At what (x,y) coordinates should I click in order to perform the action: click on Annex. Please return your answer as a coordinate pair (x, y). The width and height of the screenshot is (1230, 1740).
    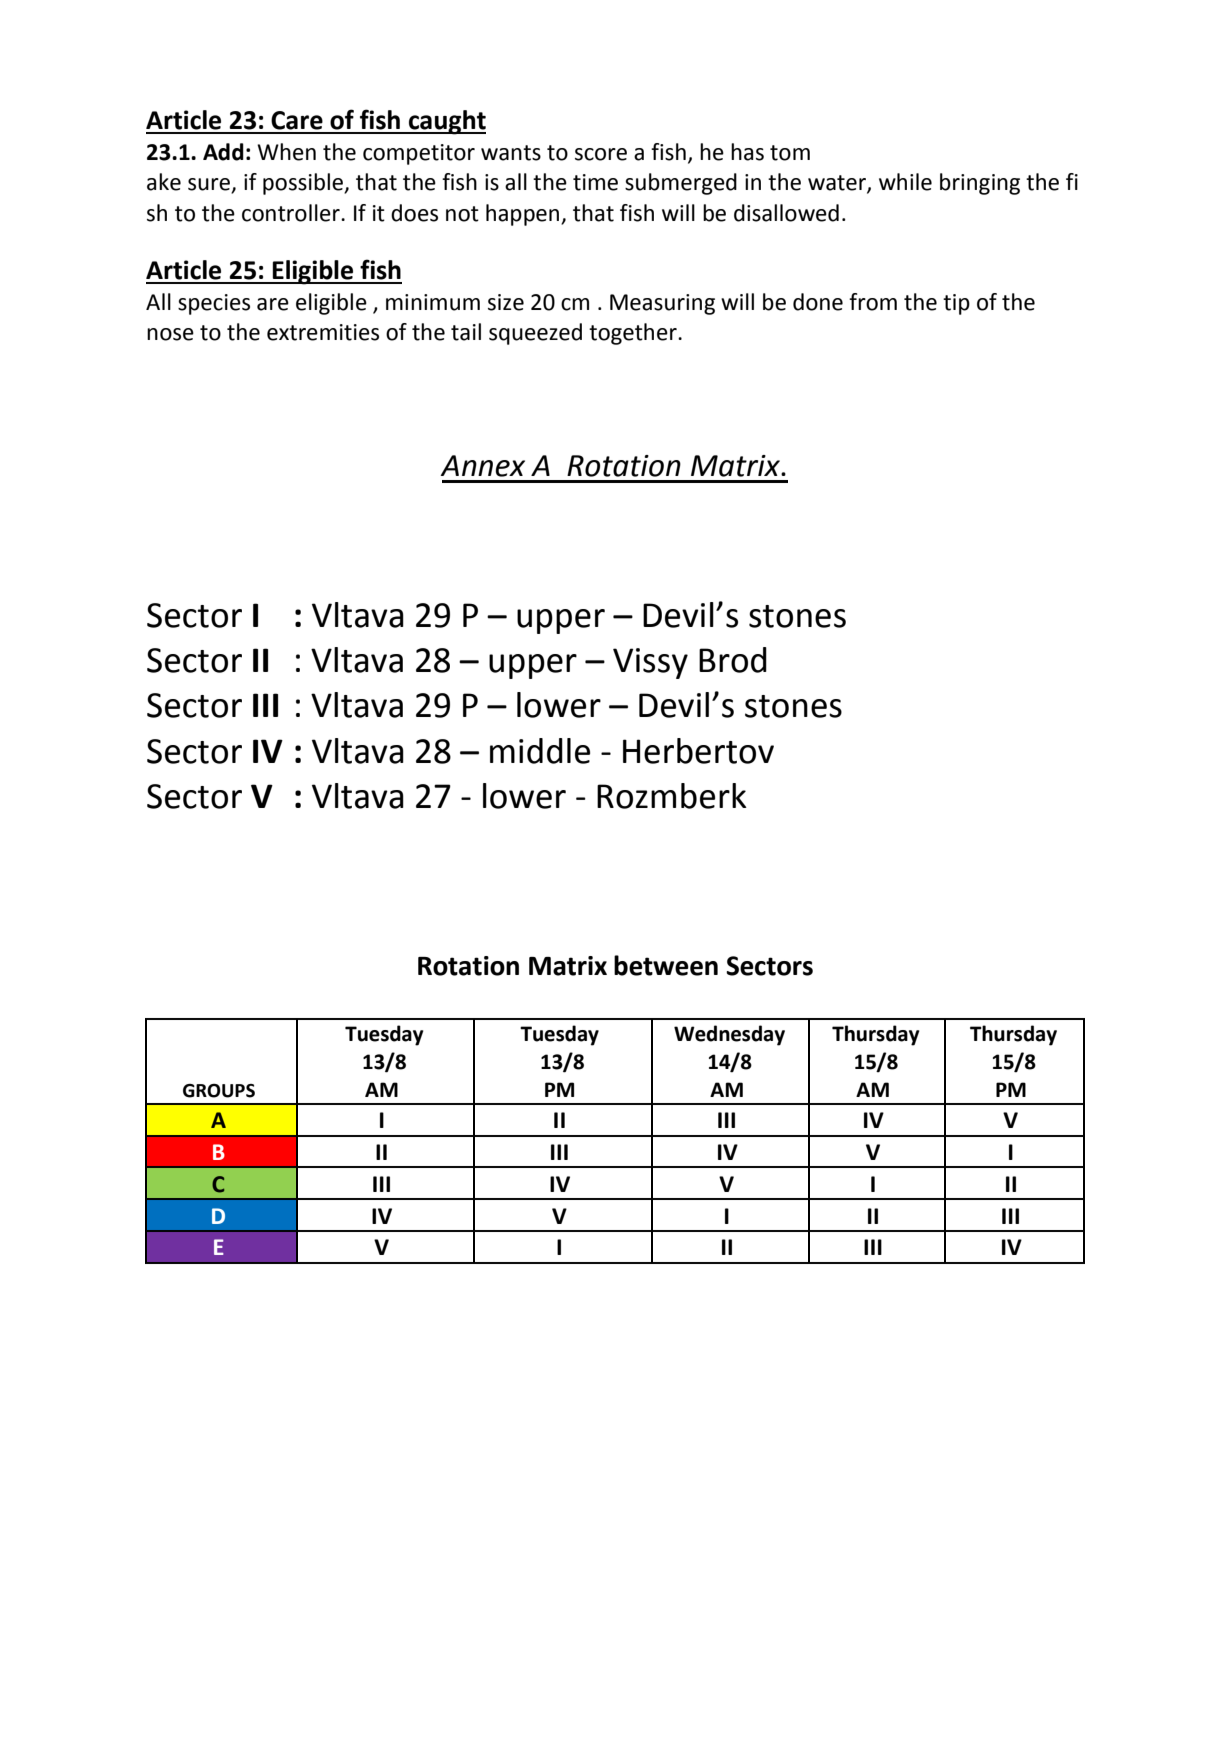
    Looking at the image, I should click on (482, 466).
